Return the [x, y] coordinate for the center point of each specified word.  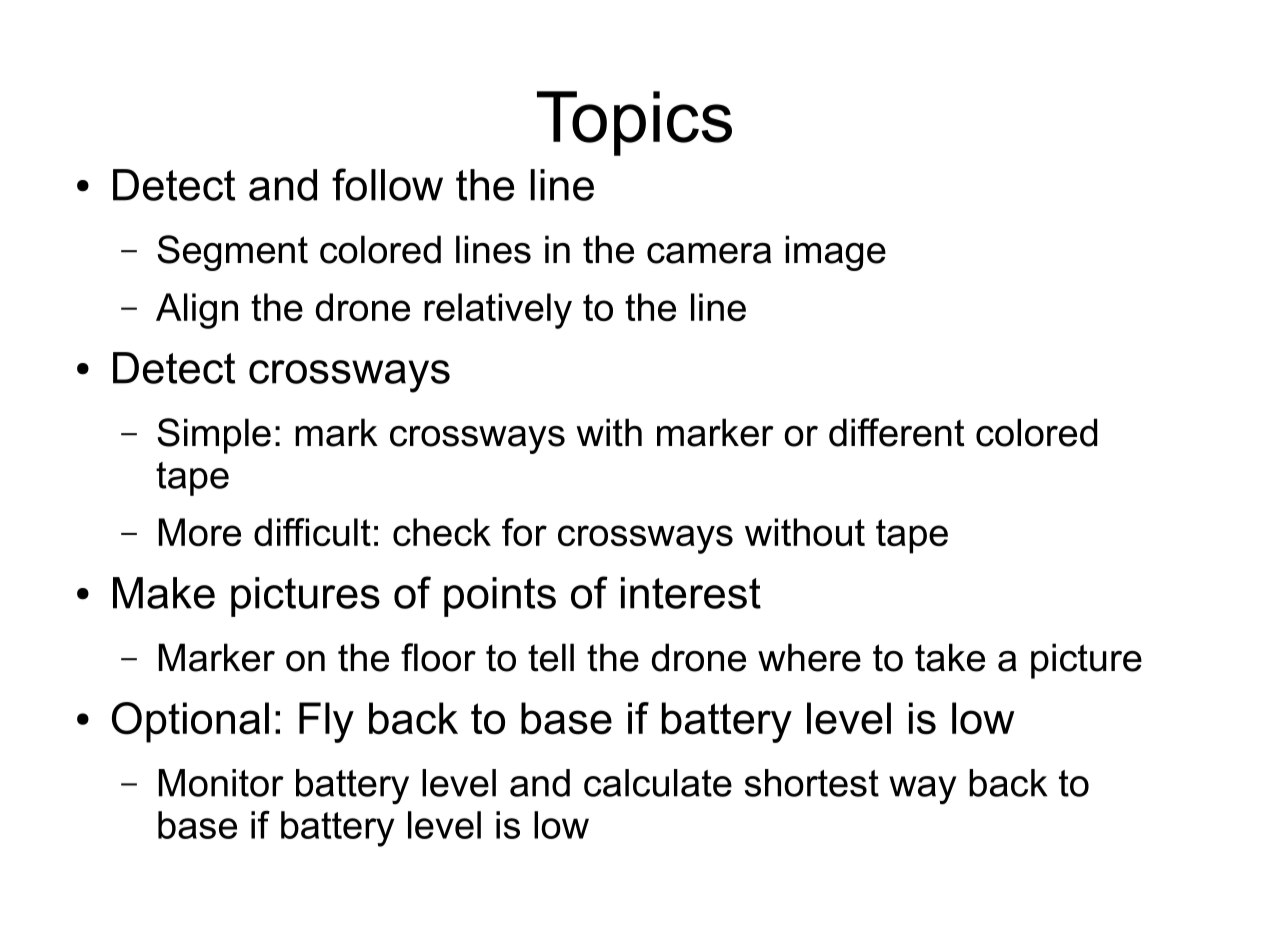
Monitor [221, 783]
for [524, 532]
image [835, 253]
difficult [312, 532]
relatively [498, 311]
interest [691, 593]
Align [197, 311]
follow [387, 184]
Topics [634, 123]
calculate [658, 783]
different [897, 432]
